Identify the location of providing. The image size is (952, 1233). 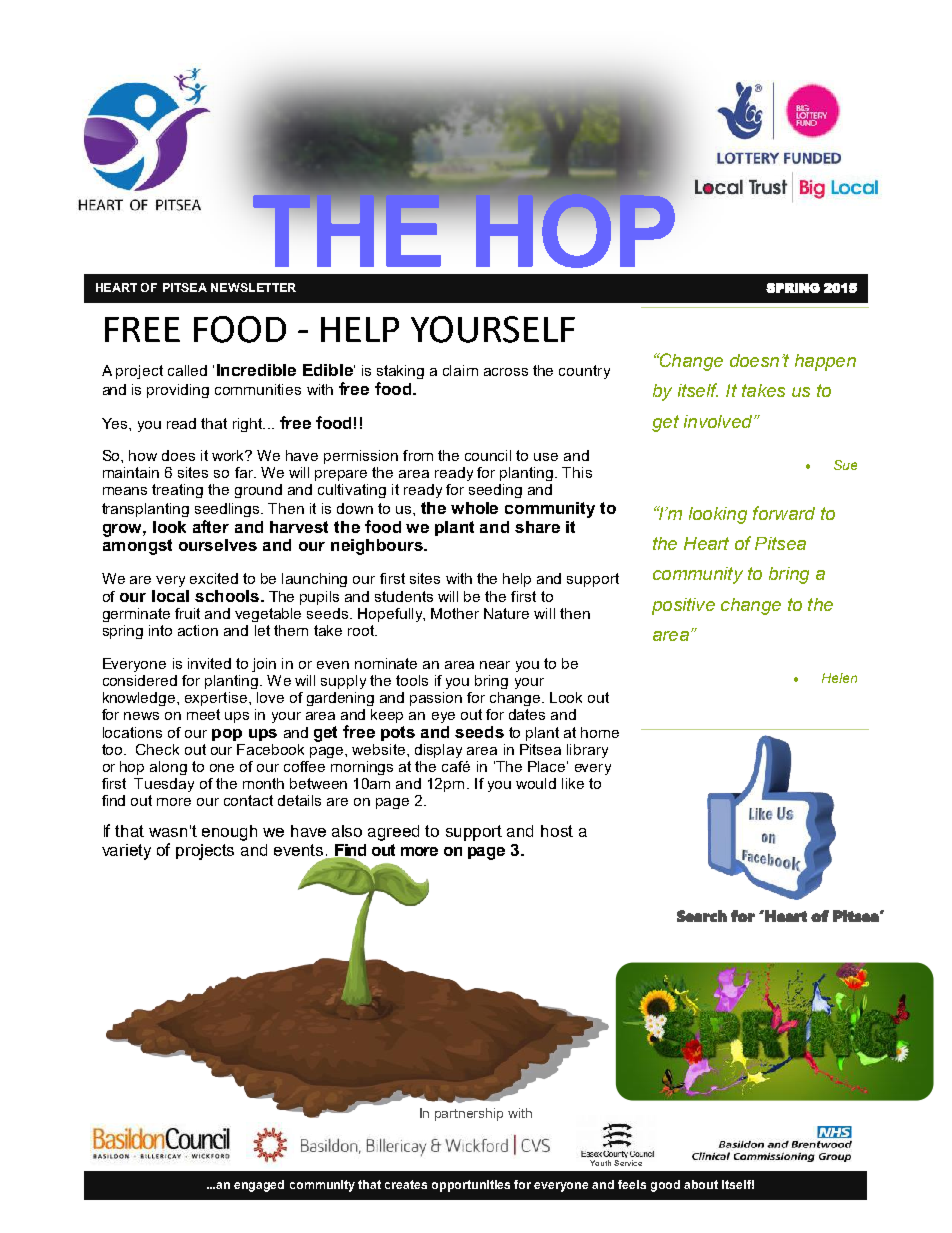
(178, 391).
